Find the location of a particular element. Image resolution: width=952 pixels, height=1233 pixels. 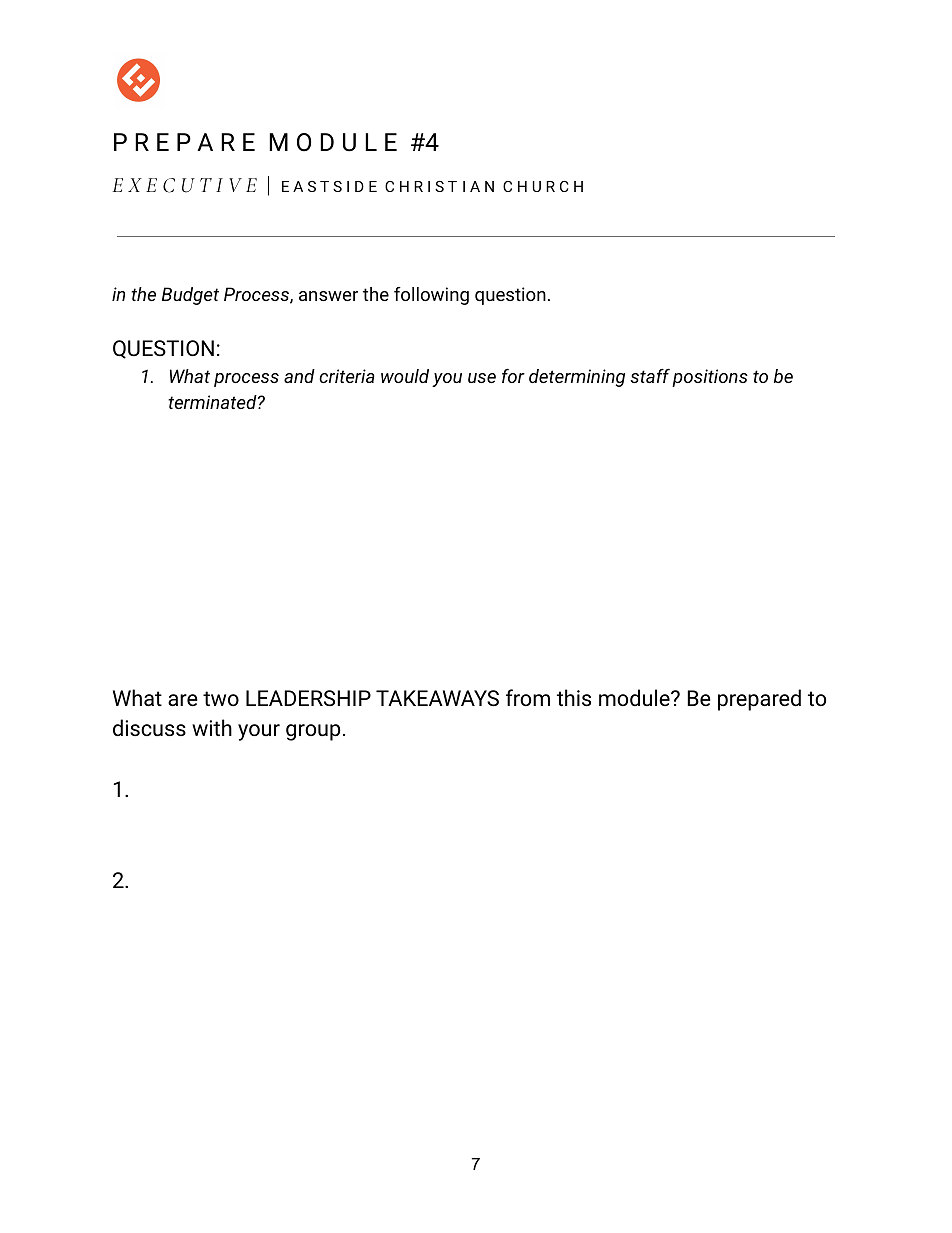

staff is located at coordinates (650, 375).
